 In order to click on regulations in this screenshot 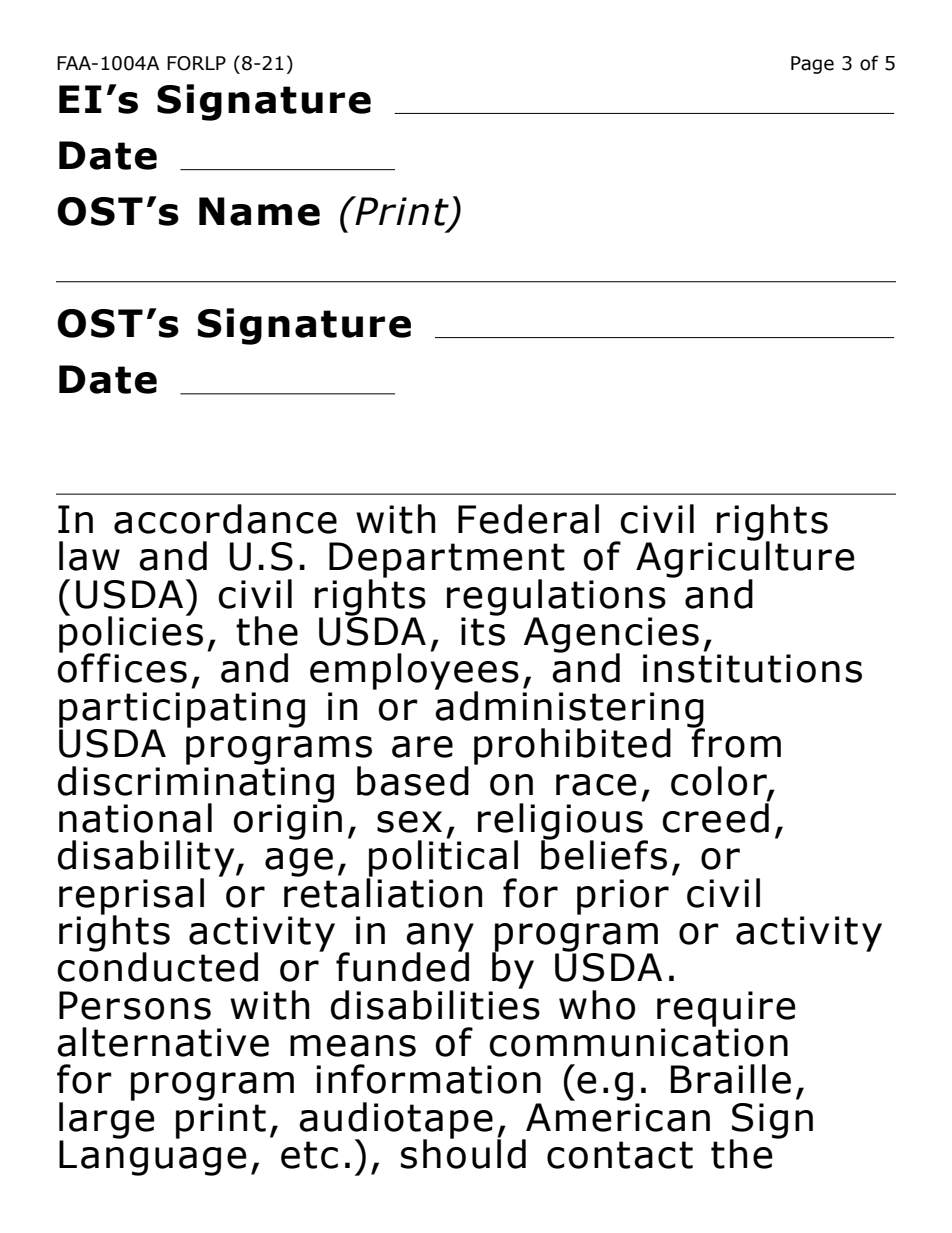, I will do `click(556, 598)`.
